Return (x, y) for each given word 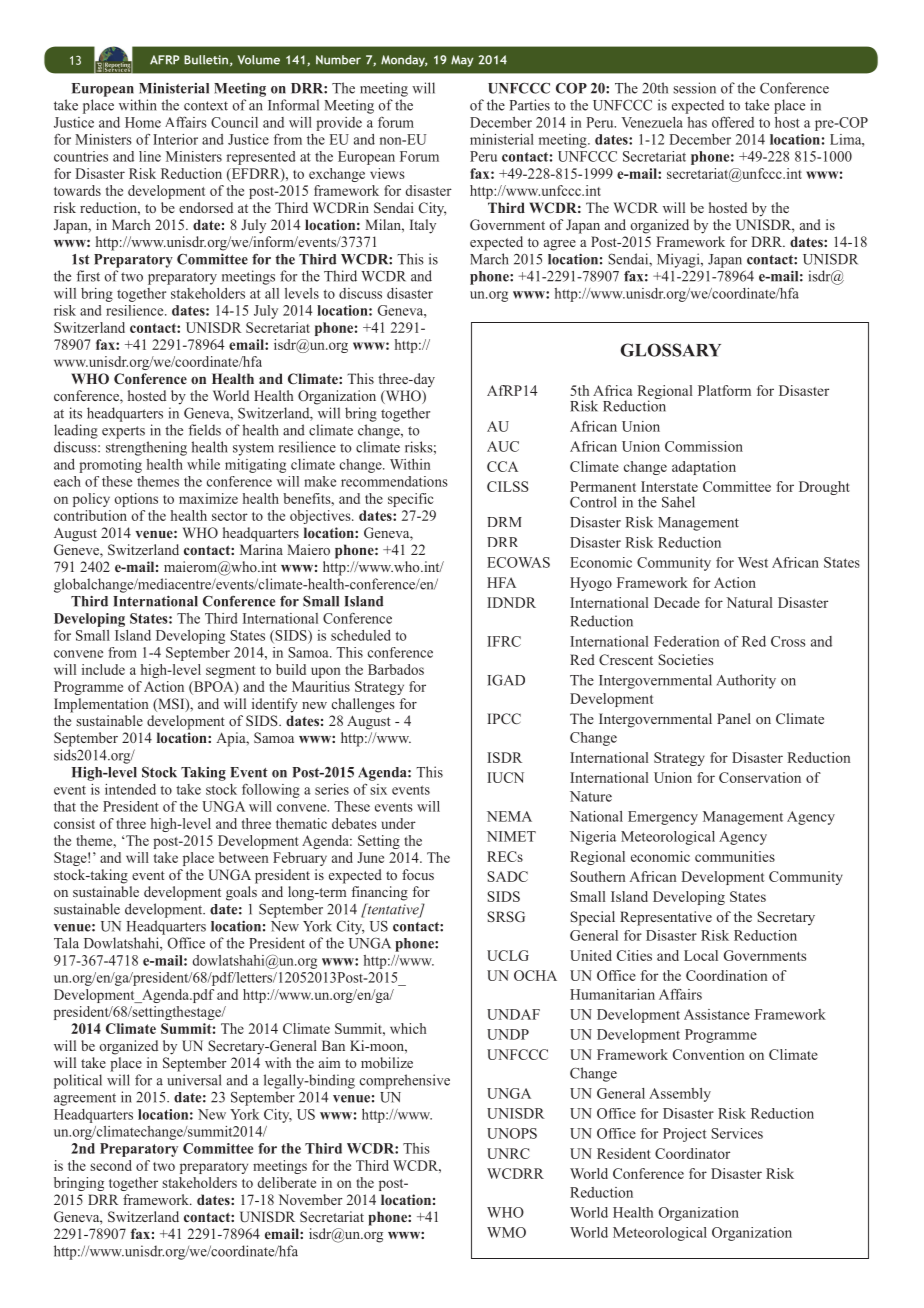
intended (130, 789)
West (753, 562)
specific (411, 500)
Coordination (726, 975)
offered (733, 122)
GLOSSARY (671, 350)
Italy (423, 226)
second (111, 1165)
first (88, 276)
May (462, 61)
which (408, 1028)
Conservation (760, 777)
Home (143, 122)
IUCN (505, 777)
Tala (66, 943)
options (136, 500)
